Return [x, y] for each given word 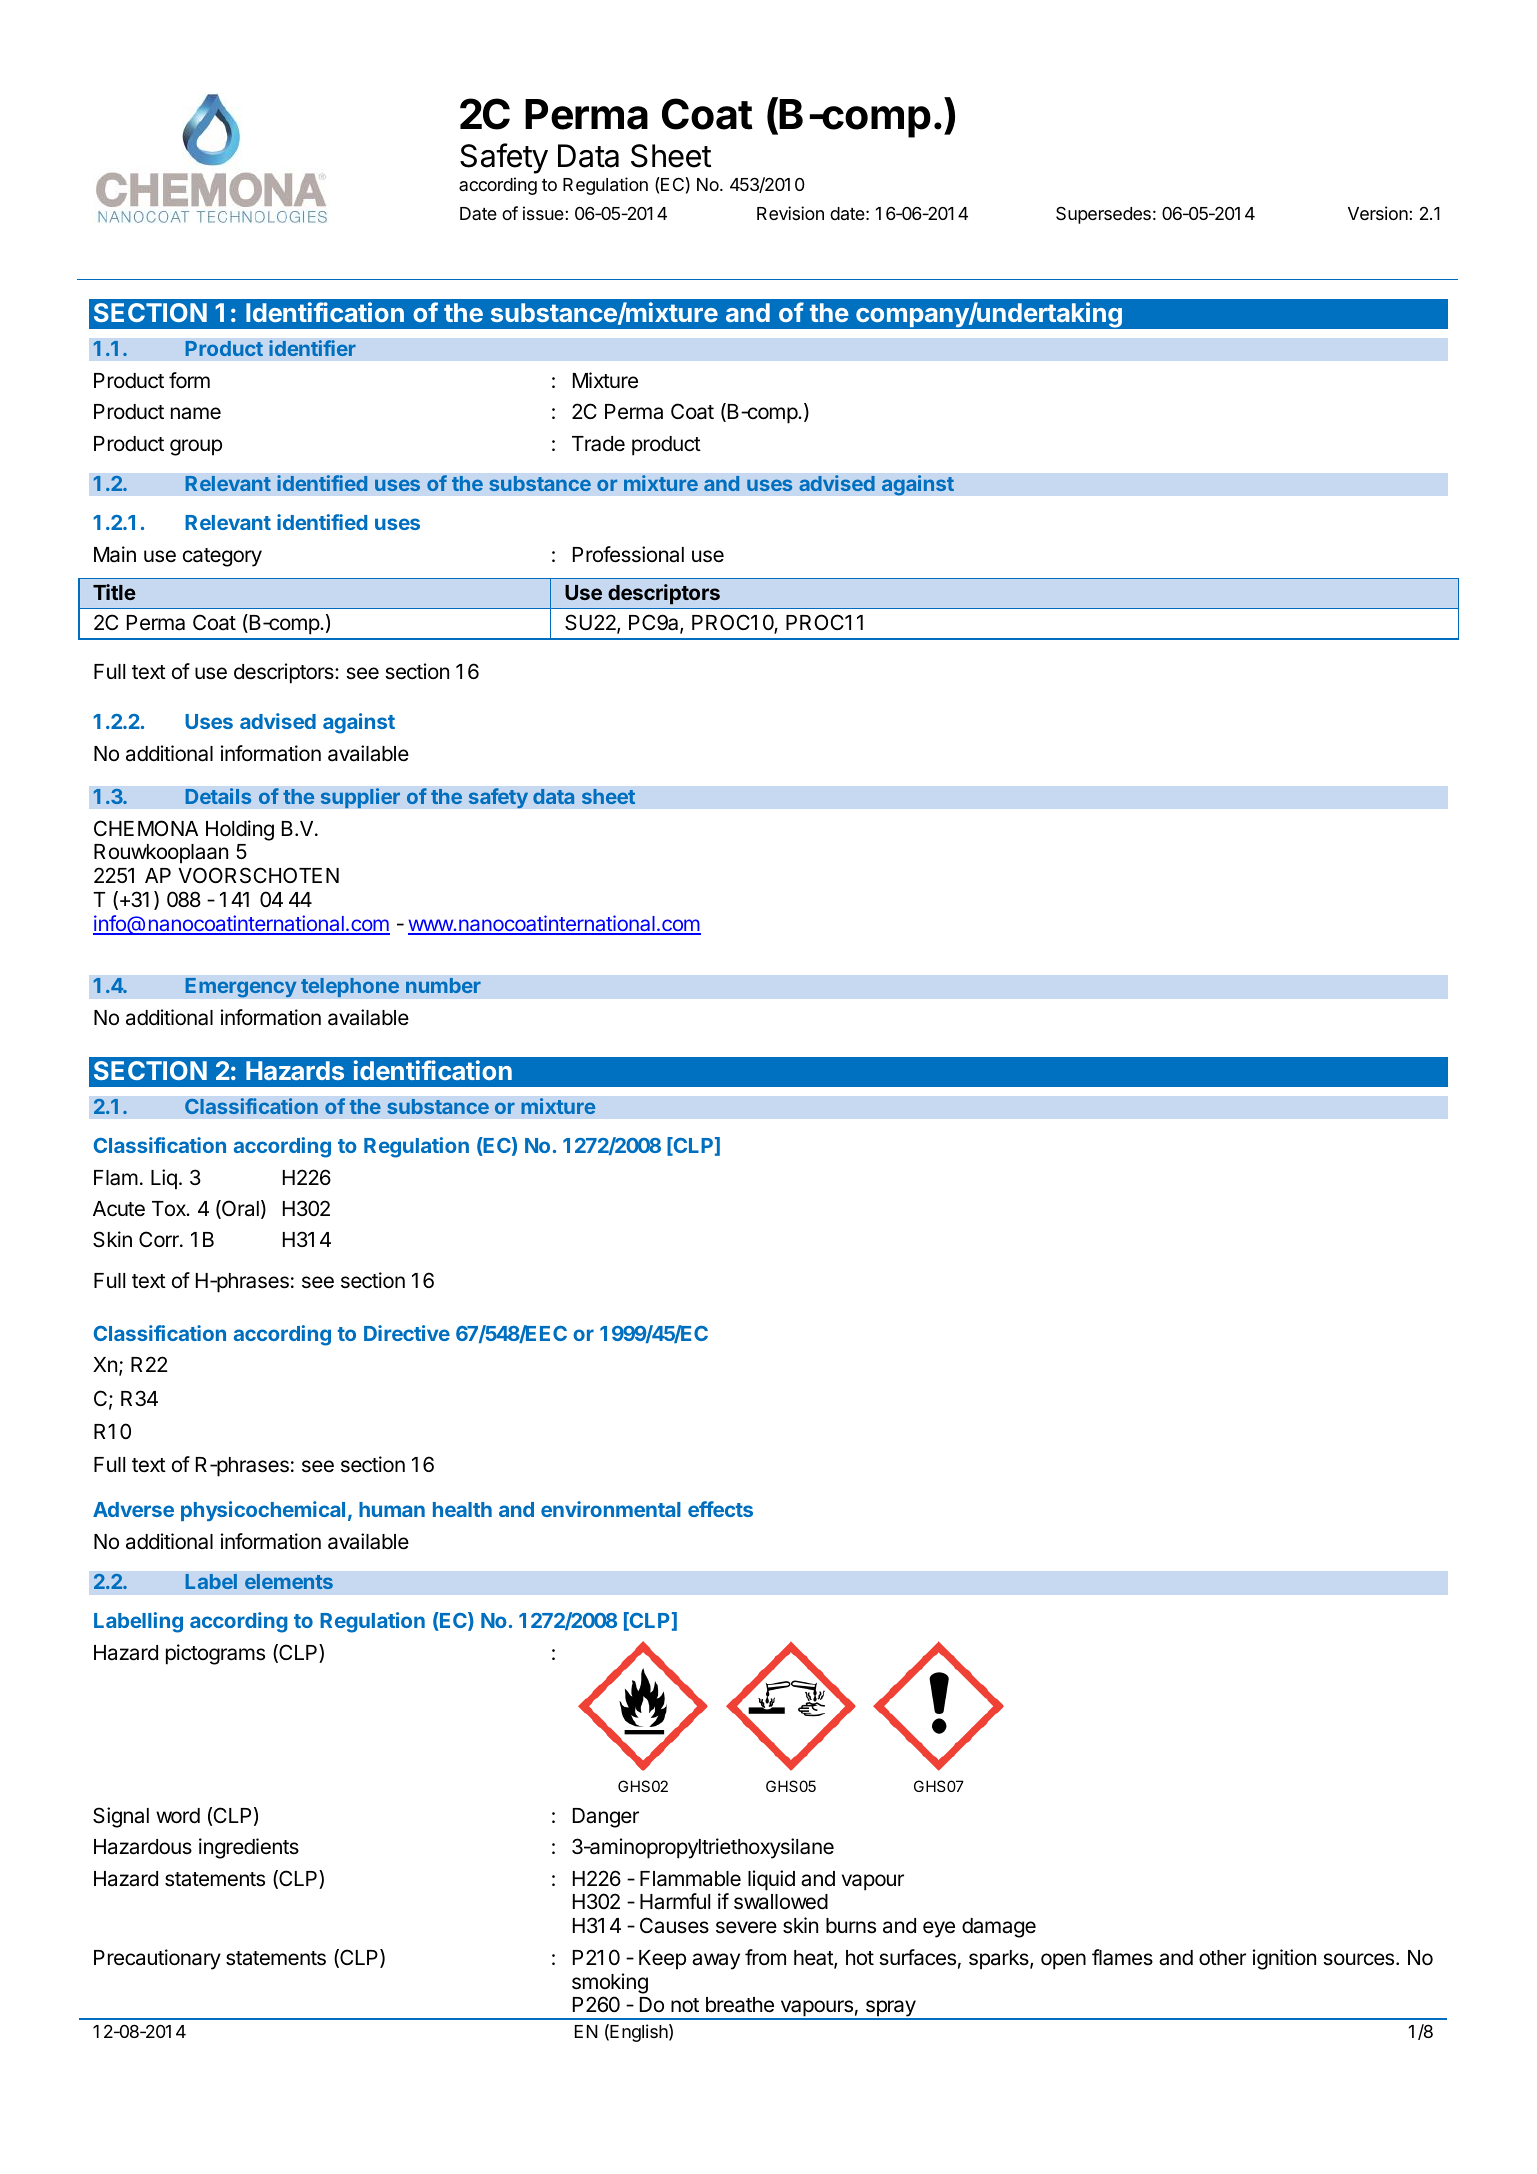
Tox [170, 1208]
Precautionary [157, 1959]
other [1222, 1958]
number [443, 985]
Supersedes [1103, 215]
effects [720, 1509]
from [765, 1957]
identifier [312, 348]
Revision [790, 213]
